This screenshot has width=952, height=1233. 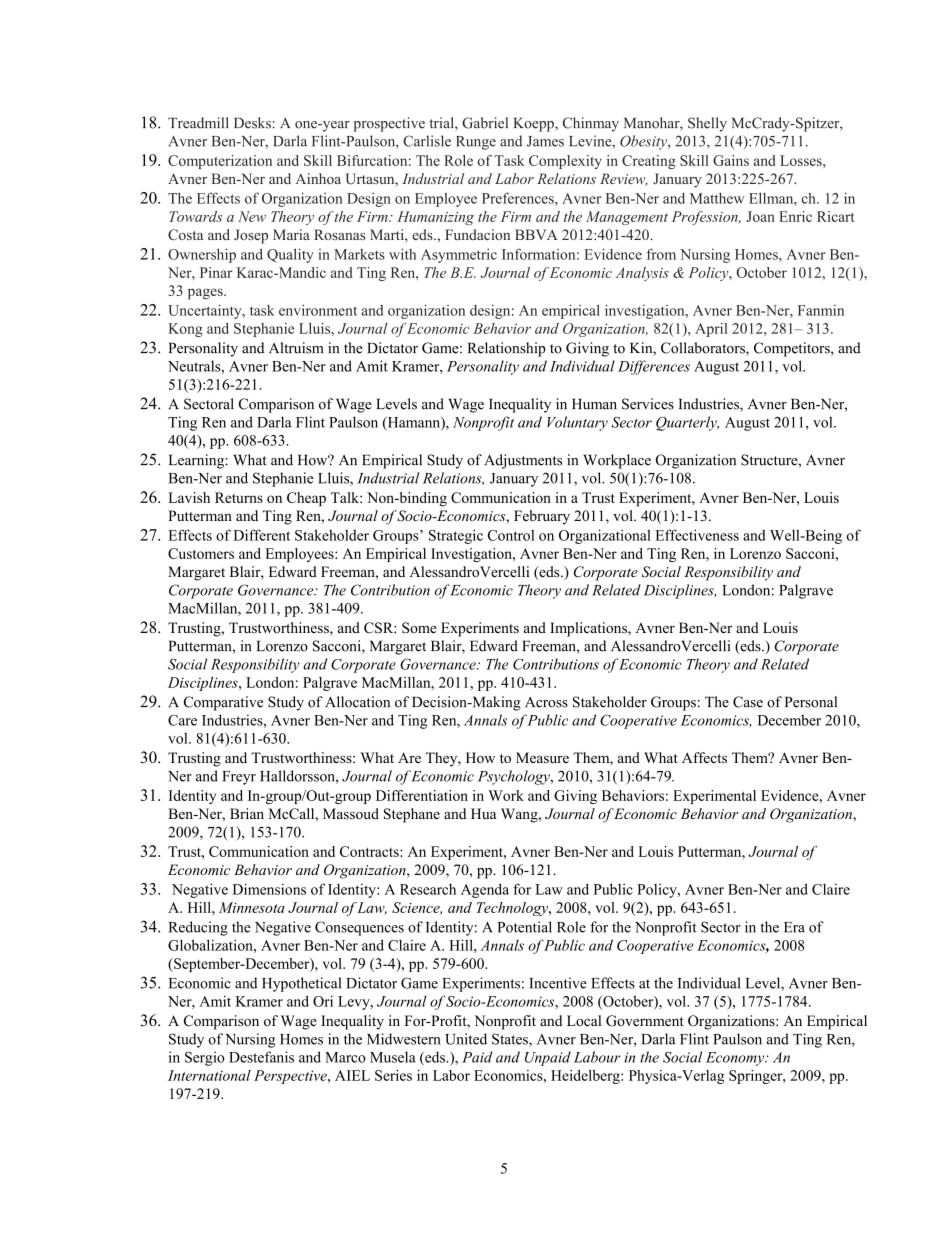 I want to click on Sergio, so click(x=205, y=1058).
